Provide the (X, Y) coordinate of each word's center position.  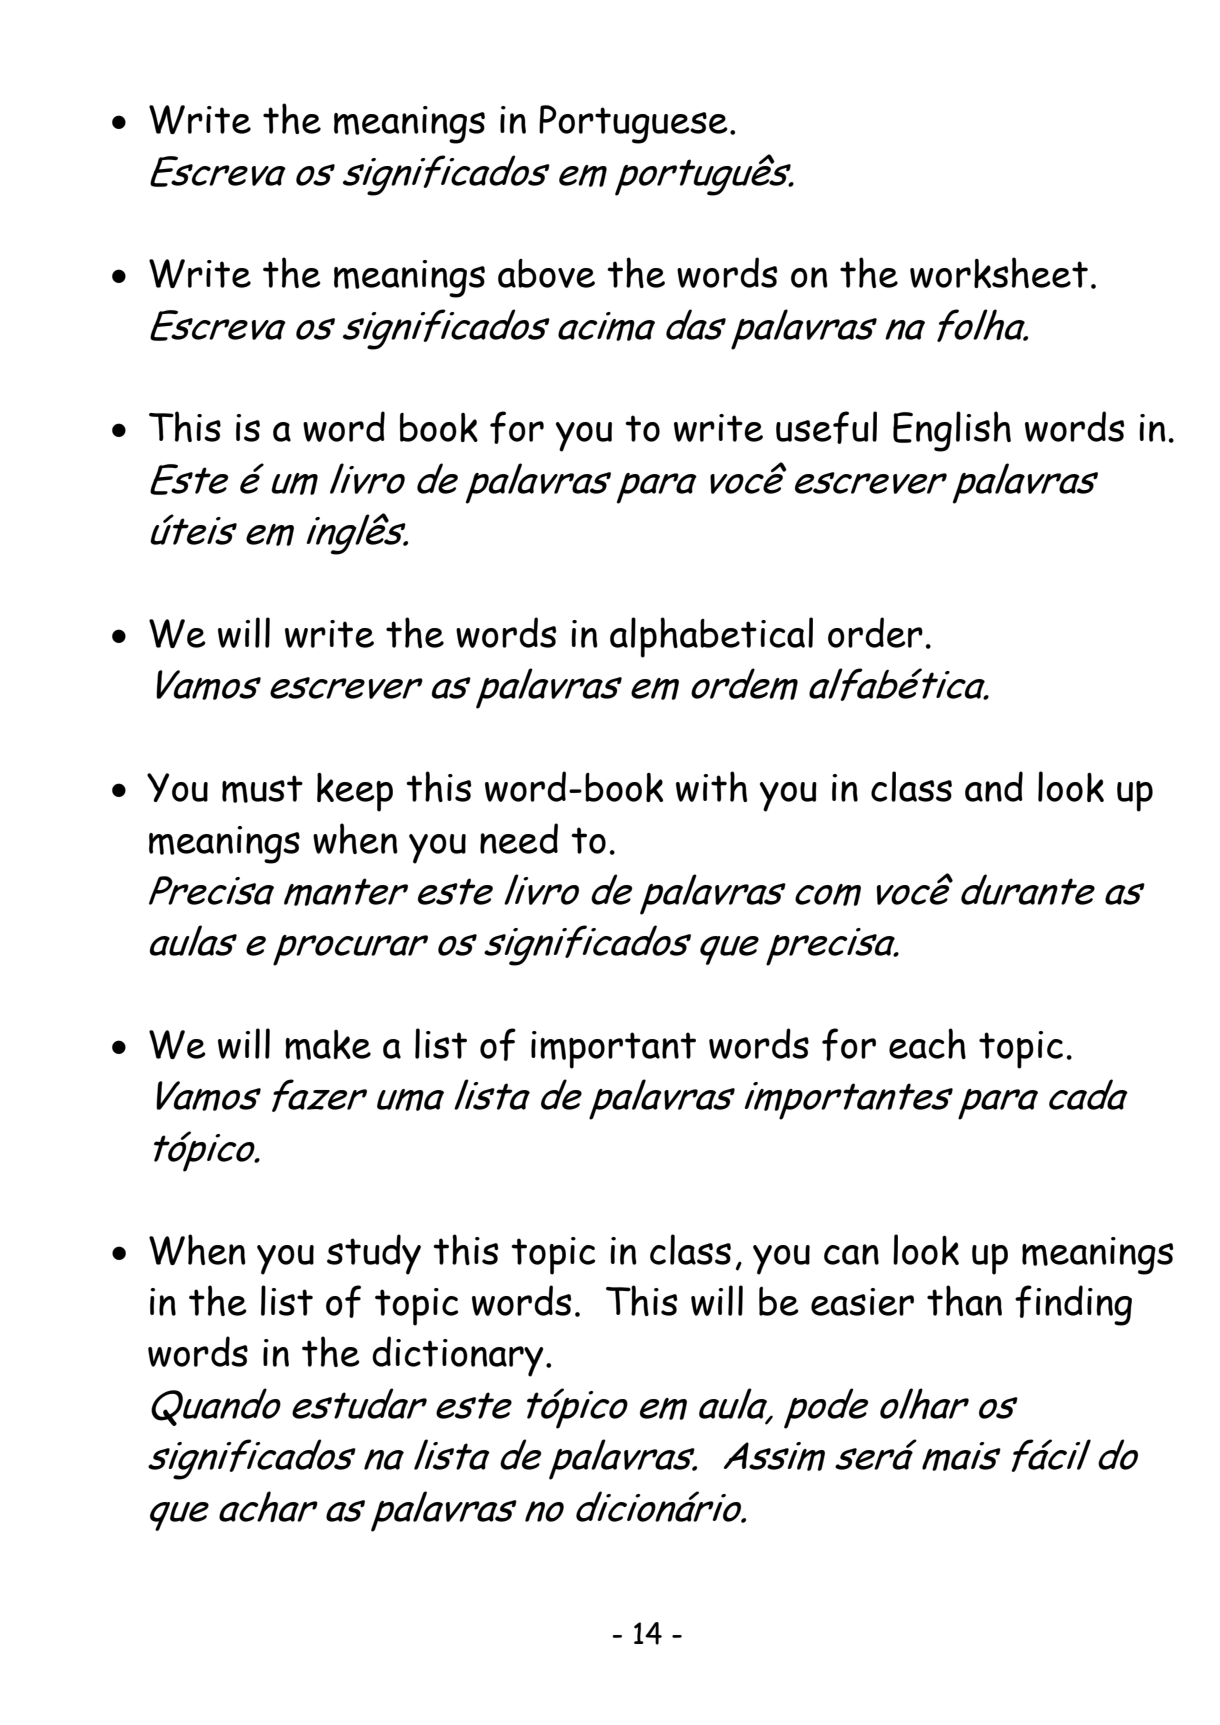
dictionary (457, 1356)
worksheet (999, 272)
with (711, 786)
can (851, 1254)
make (328, 1045)
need (519, 838)
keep (355, 792)
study (374, 1254)
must (262, 789)
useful (826, 427)
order (875, 632)
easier (862, 1302)
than (964, 1300)
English (952, 431)
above (546, 273)
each (927, 1043)
